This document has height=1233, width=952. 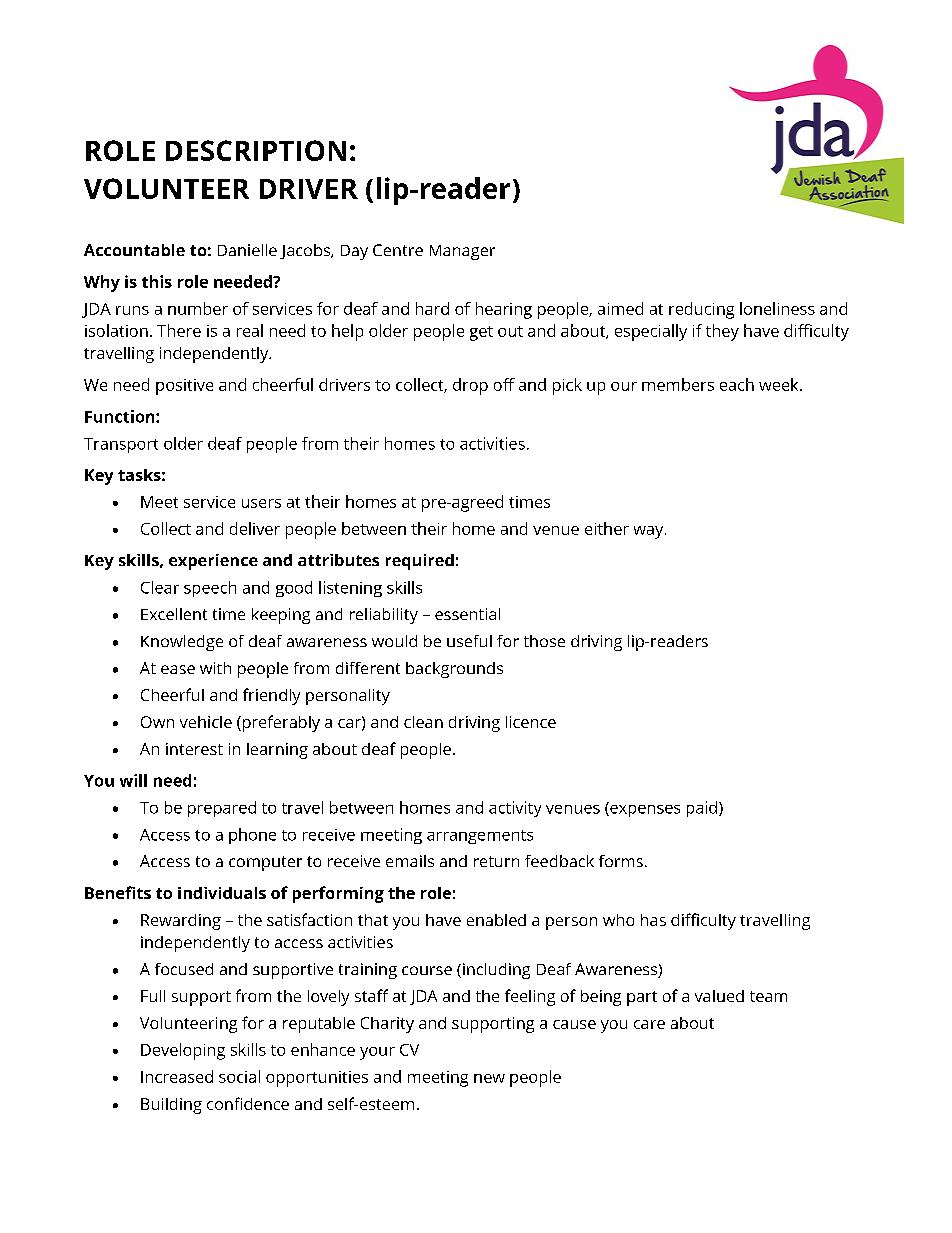 What do you see at coordinates (184, 387) in the document?
I see `positive` at bounding box center [184, 387].
